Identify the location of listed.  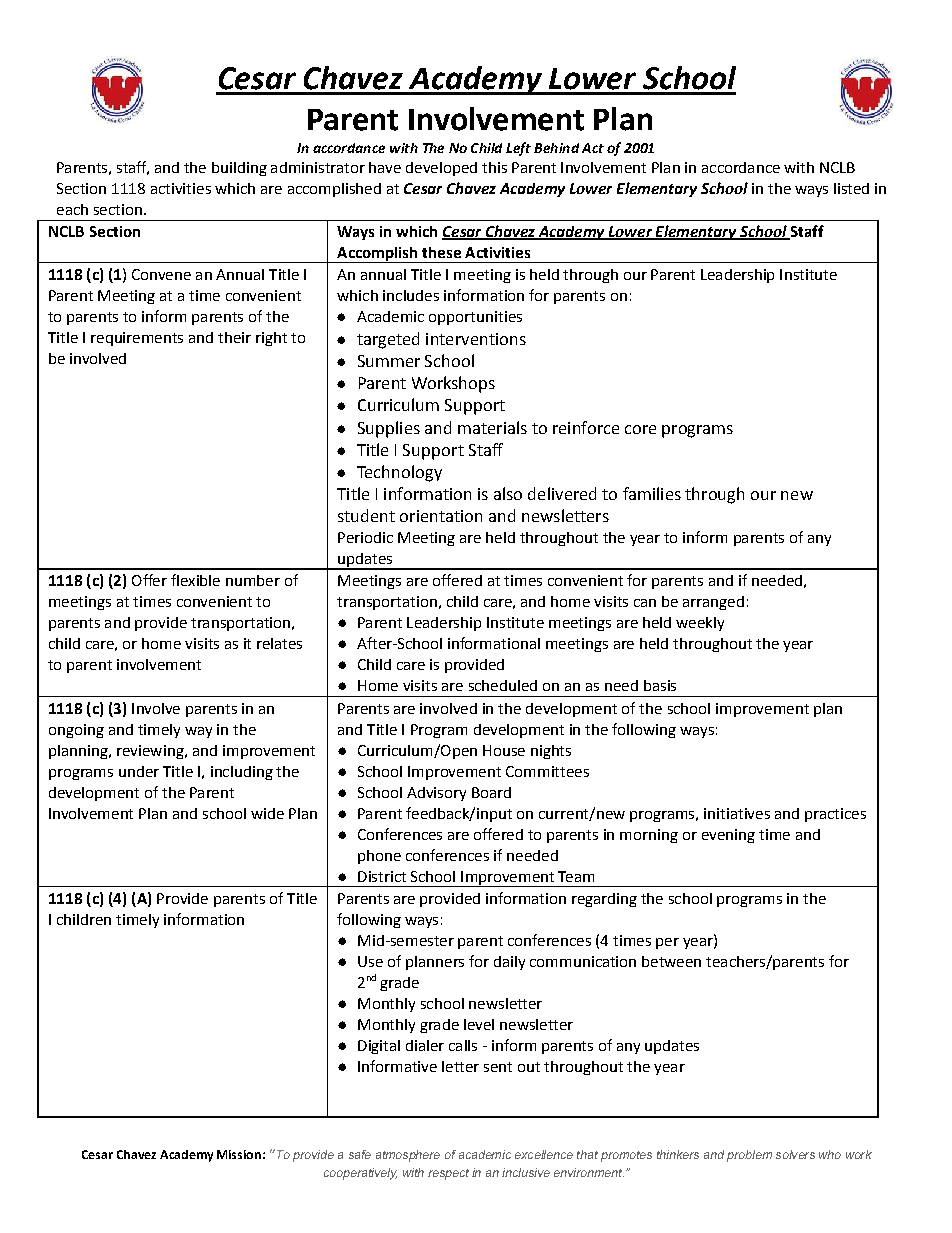
(851, 188).
